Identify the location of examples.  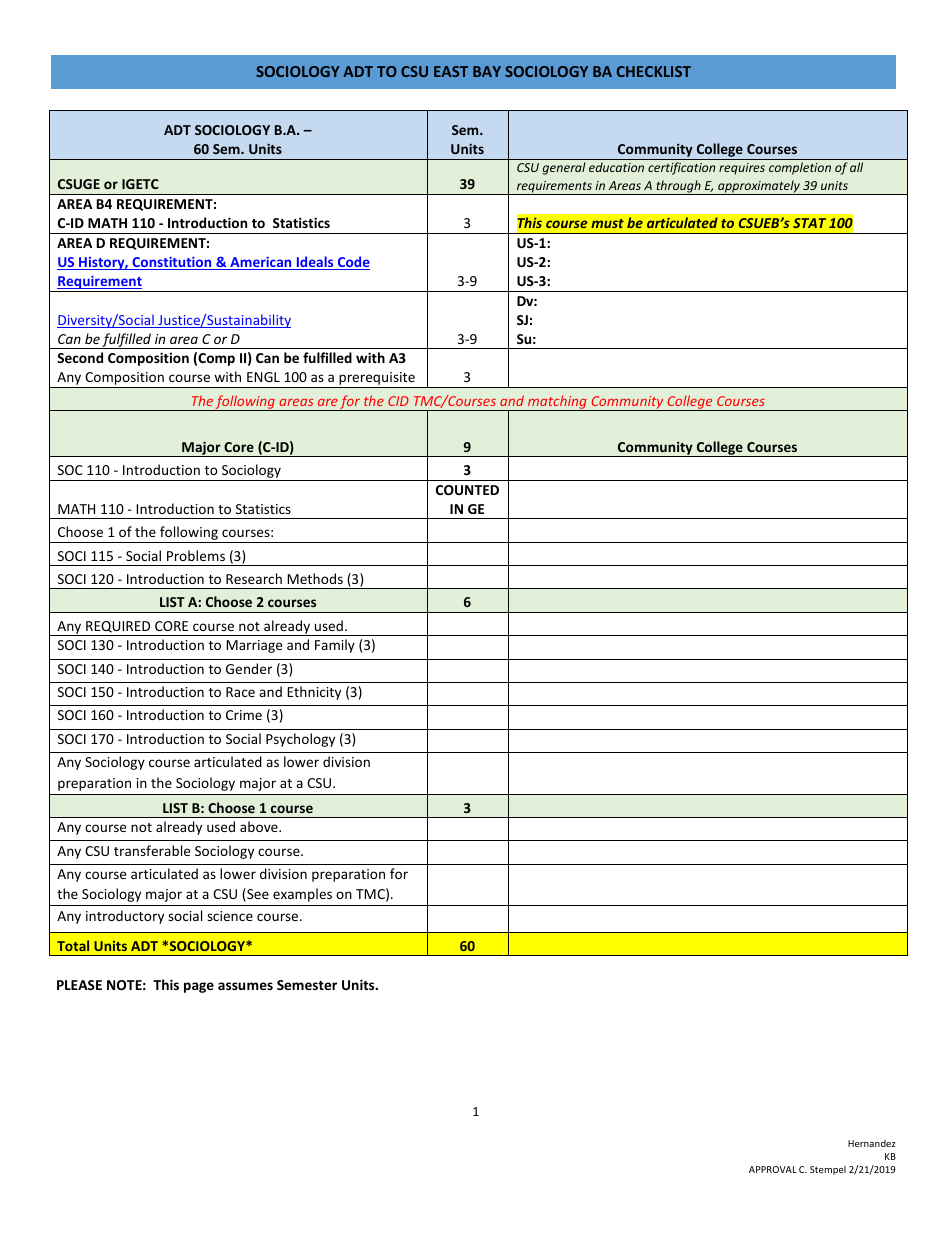
(302, 895).
